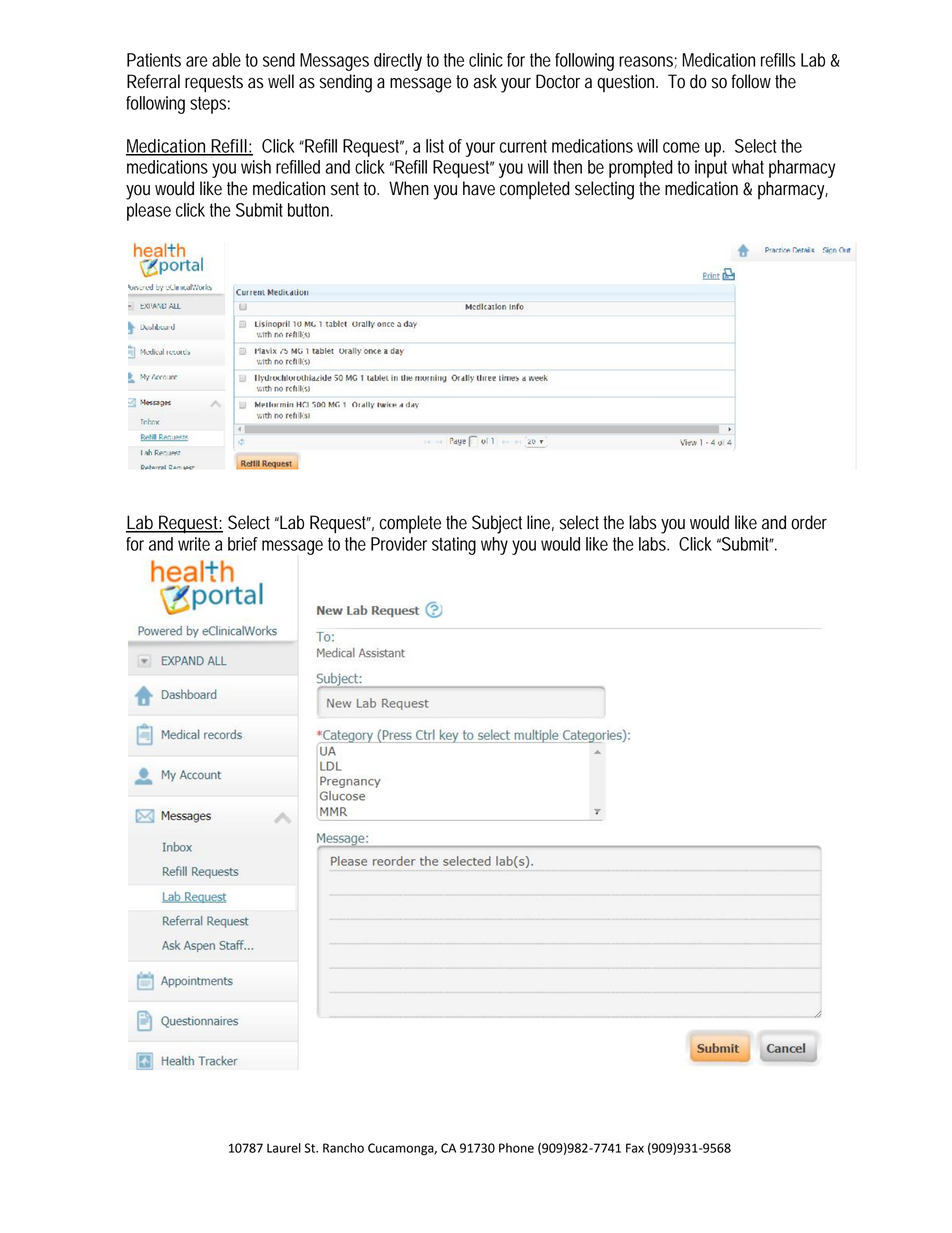 This document has width=952, height=1233. What do you see at coordinates (284, 1148) in the document?
I see `Laurel` at bounding box center [284, 1148].
